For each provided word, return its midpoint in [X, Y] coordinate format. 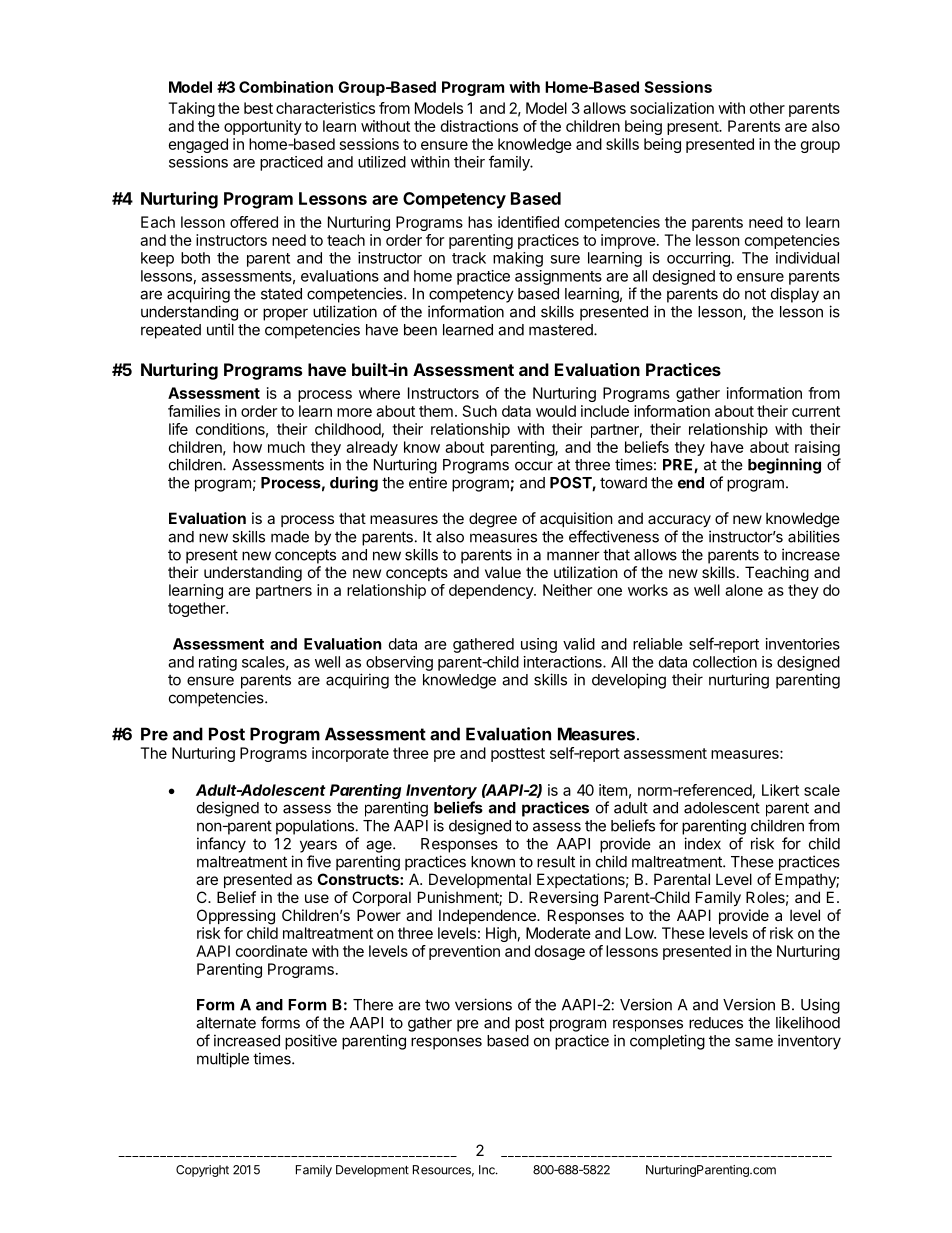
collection [725, 662]
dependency [492, 591]
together [197, 609]
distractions [479, 126]
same [754, 1042]
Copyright [202, 1171]
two [437, 1005]
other [767, 108]
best [258, 108]
